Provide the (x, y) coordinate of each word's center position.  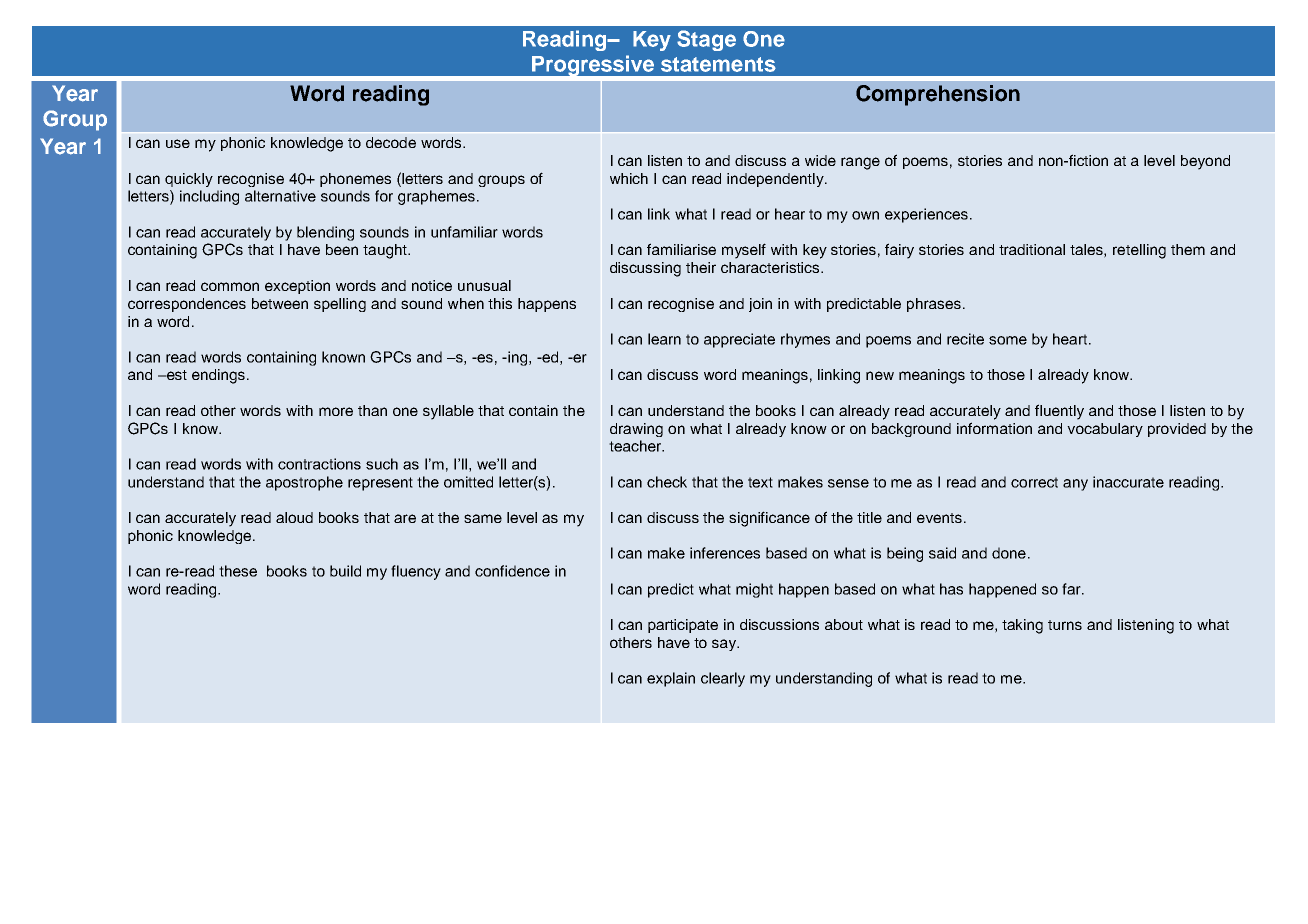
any (1075, 485)
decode (391, 142)
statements (718, 64)
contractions (319, 464)
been (342, 249)
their (701, 267)
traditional (1032, 249)
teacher (636, 446)
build (345, 571)
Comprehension (938, 95)
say (725, 645)
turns (1065, 625)
